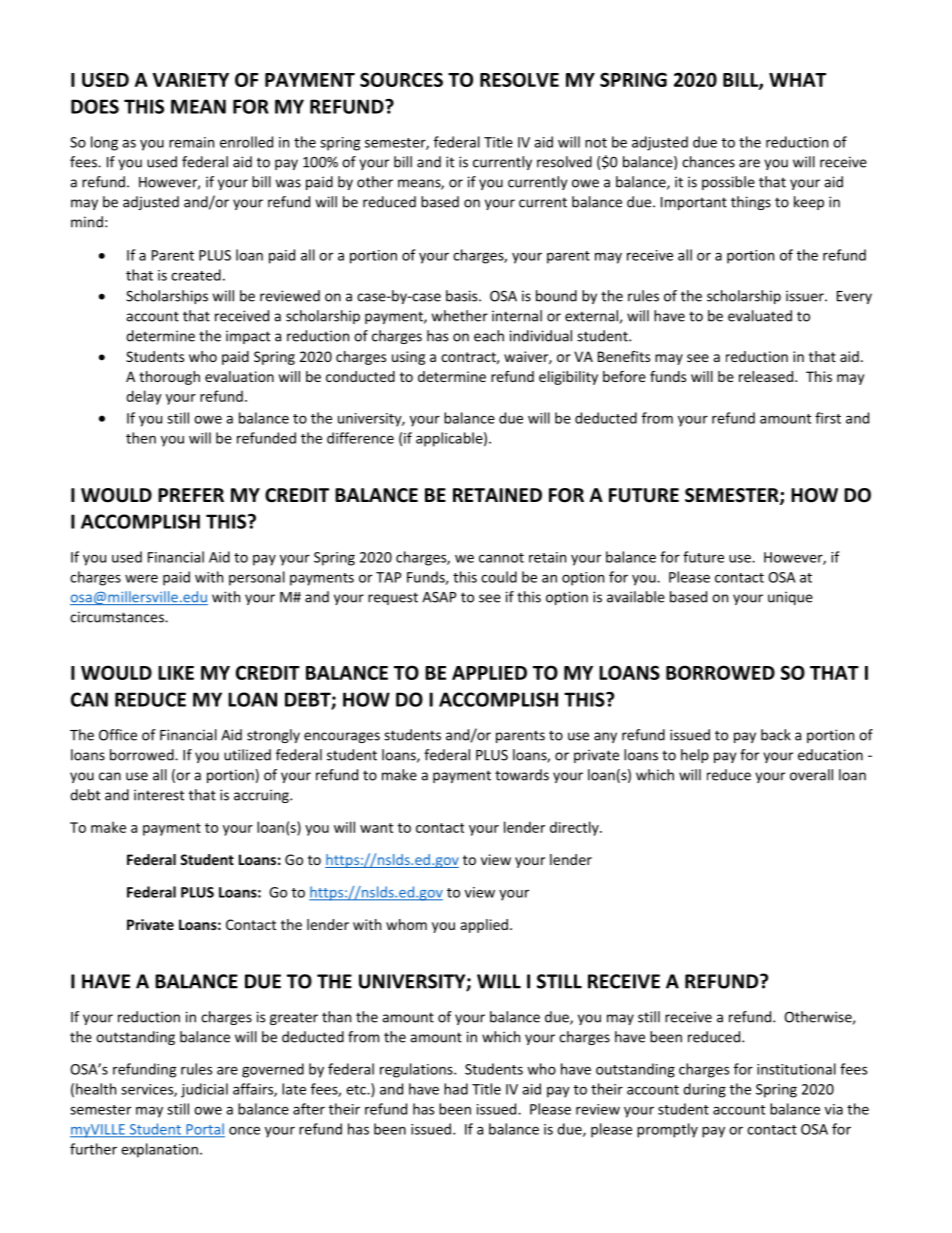 The height and width of the page is (1233, 952). I want to click on SOURCES, so click(401, 79).
